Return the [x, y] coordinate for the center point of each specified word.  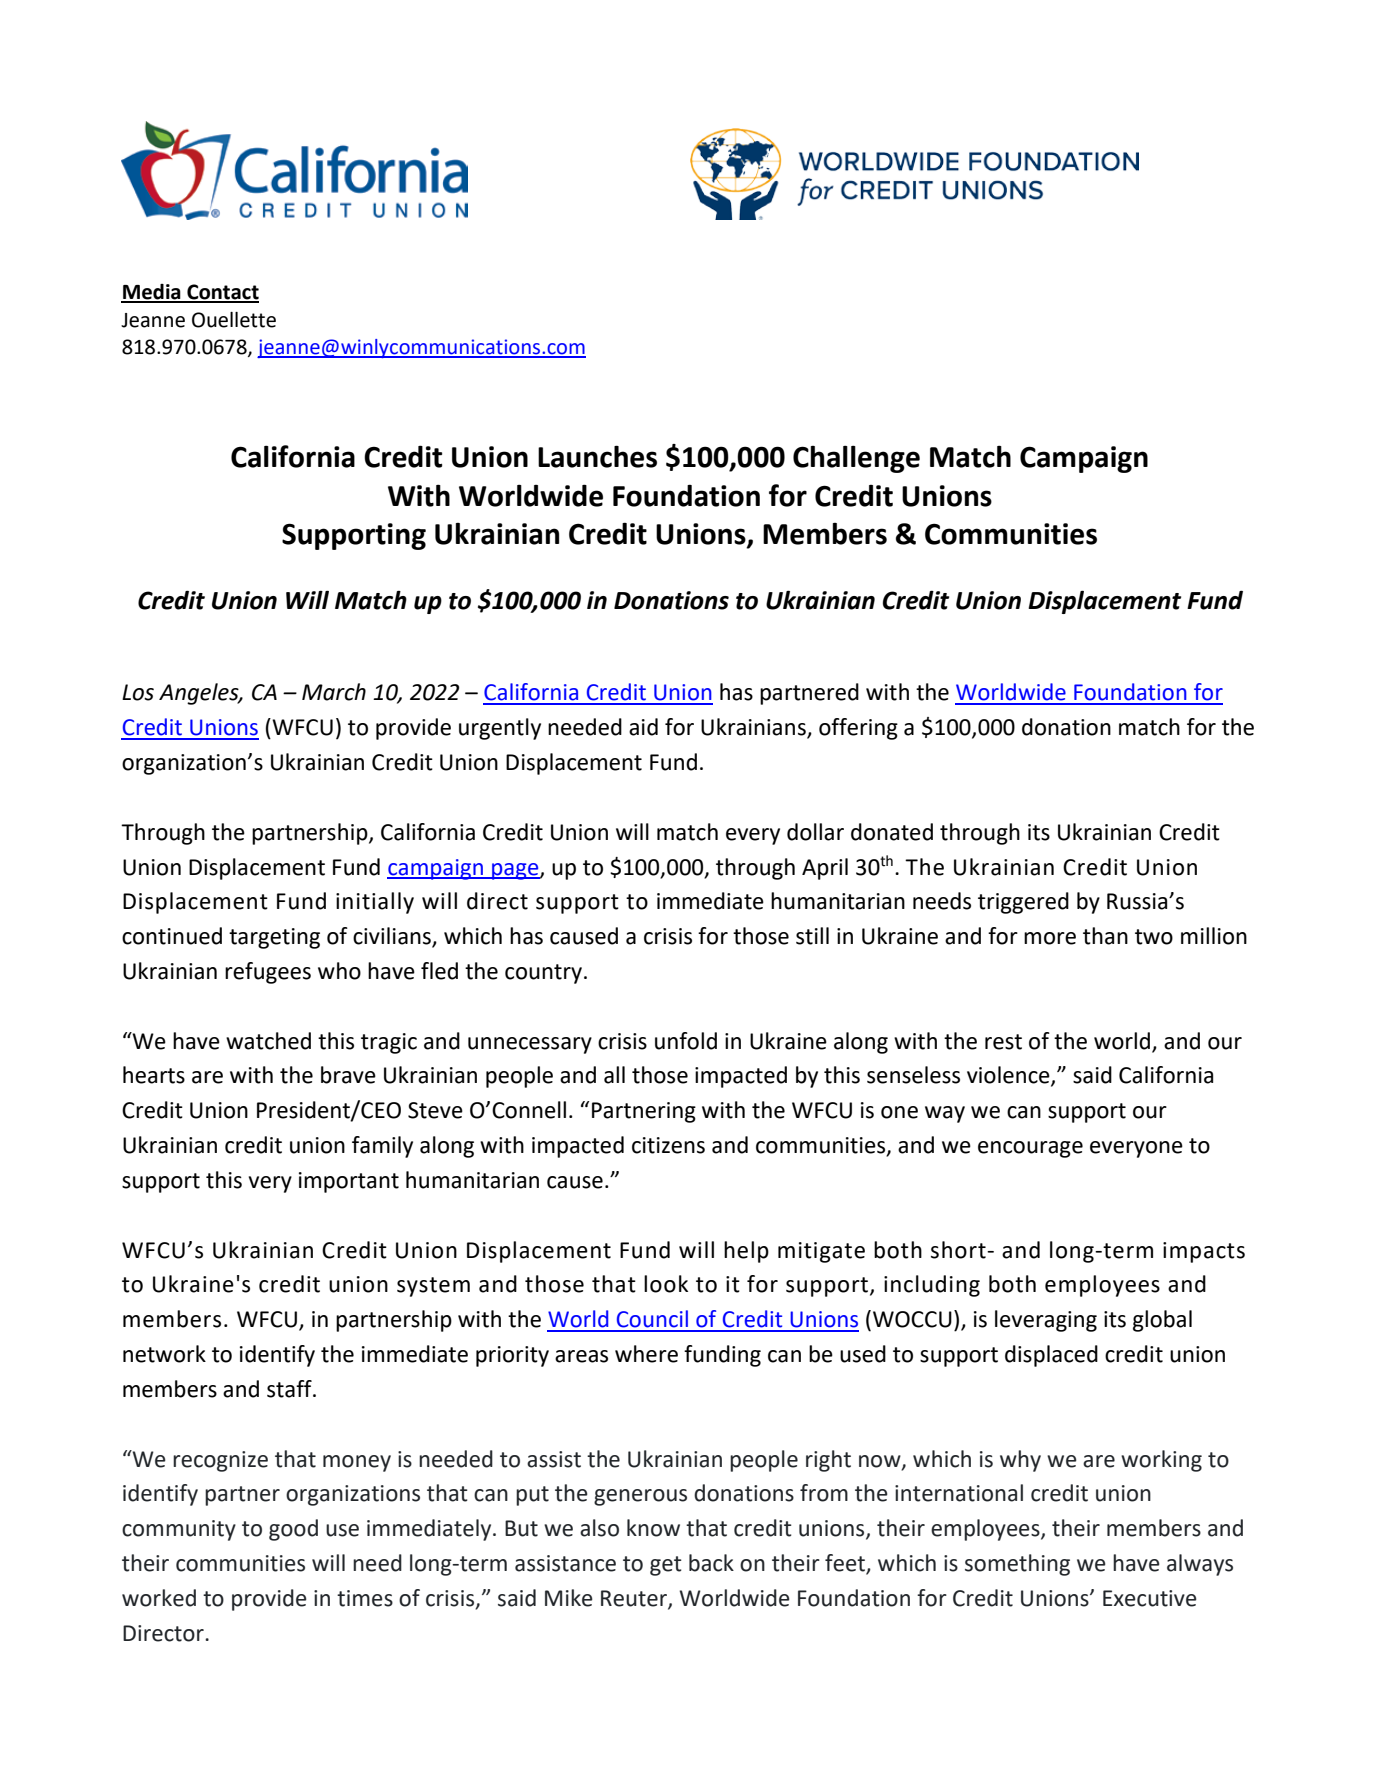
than [1105, 936]
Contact [222, 293]
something [1017, 1565]
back [711, 1563]
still [812, 936]
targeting [274, 938]
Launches [597, 456]
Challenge [856, 459]
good [293, 1530]
